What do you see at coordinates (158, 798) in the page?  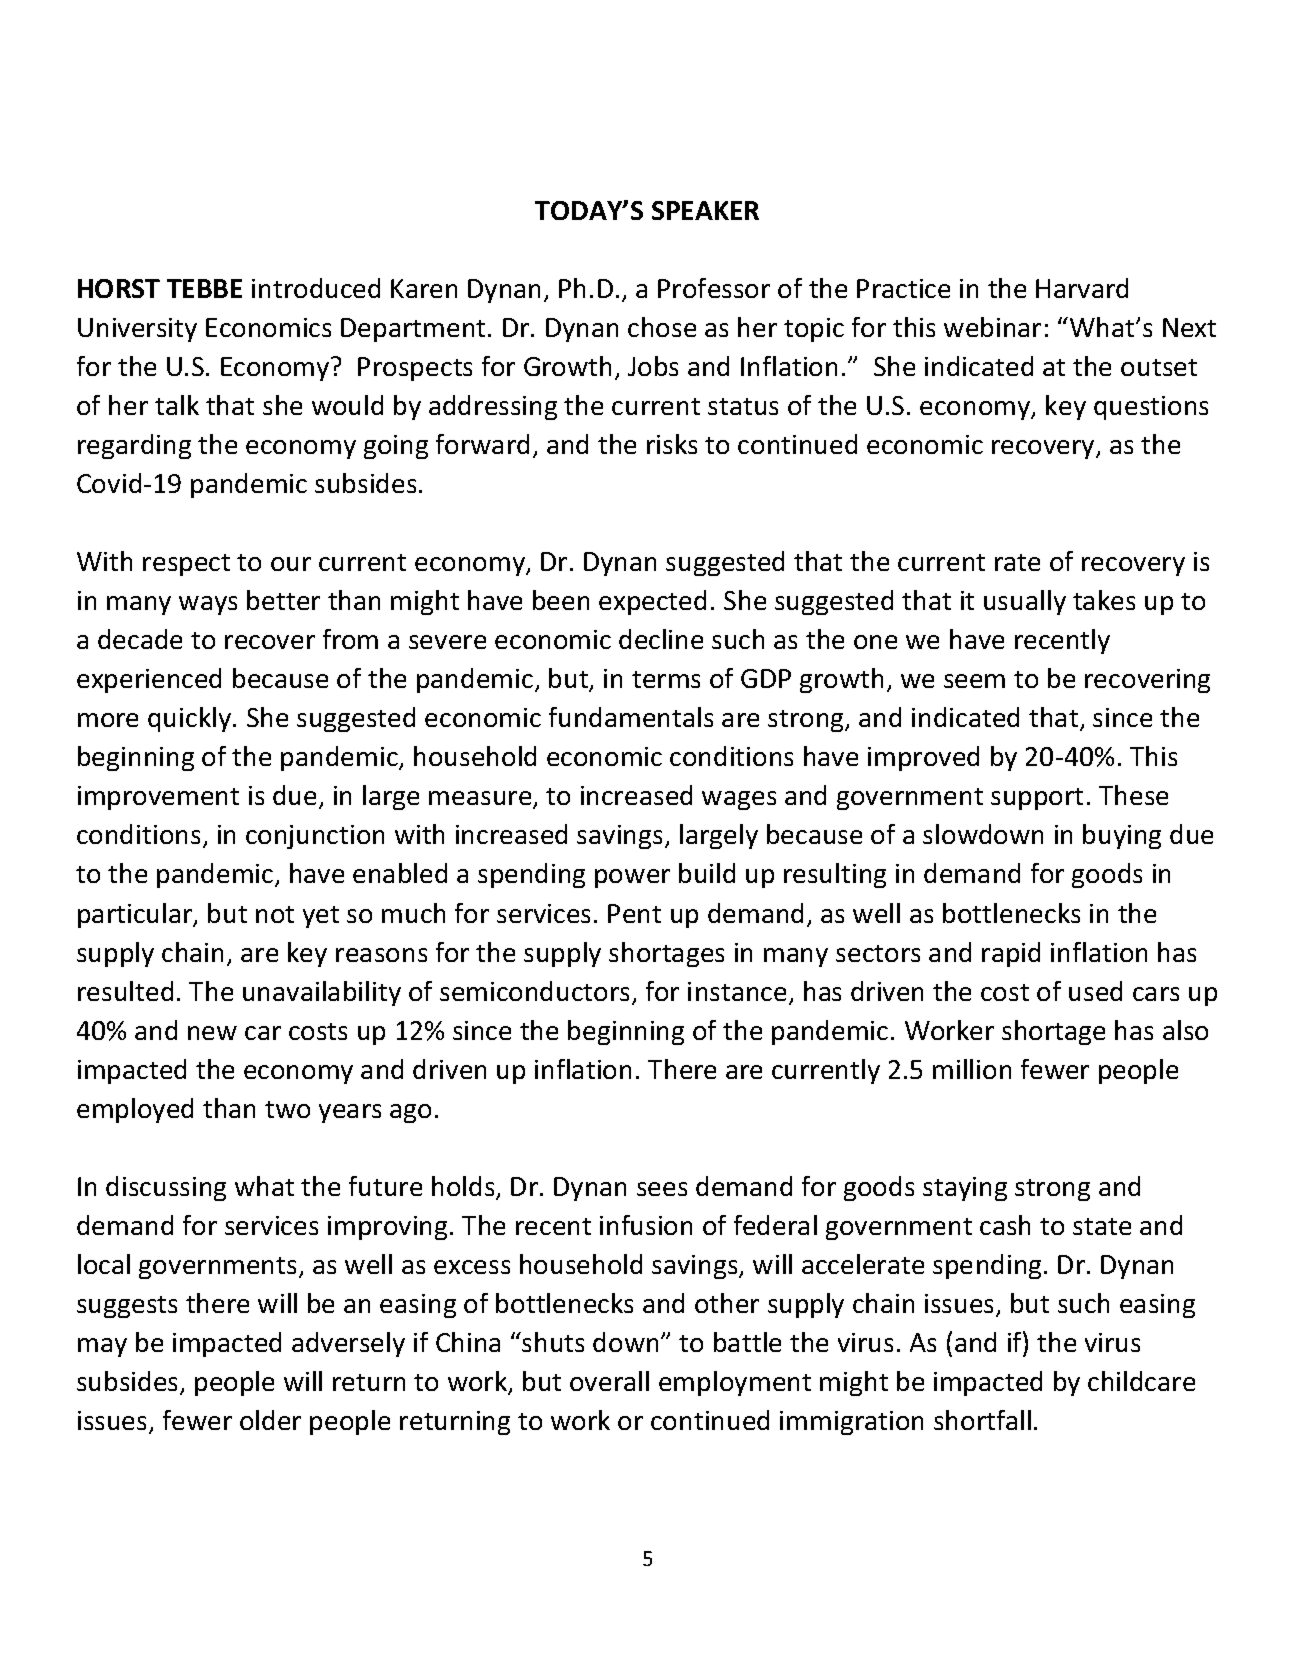 I see `improvement` at bounding box center [158, 798].
